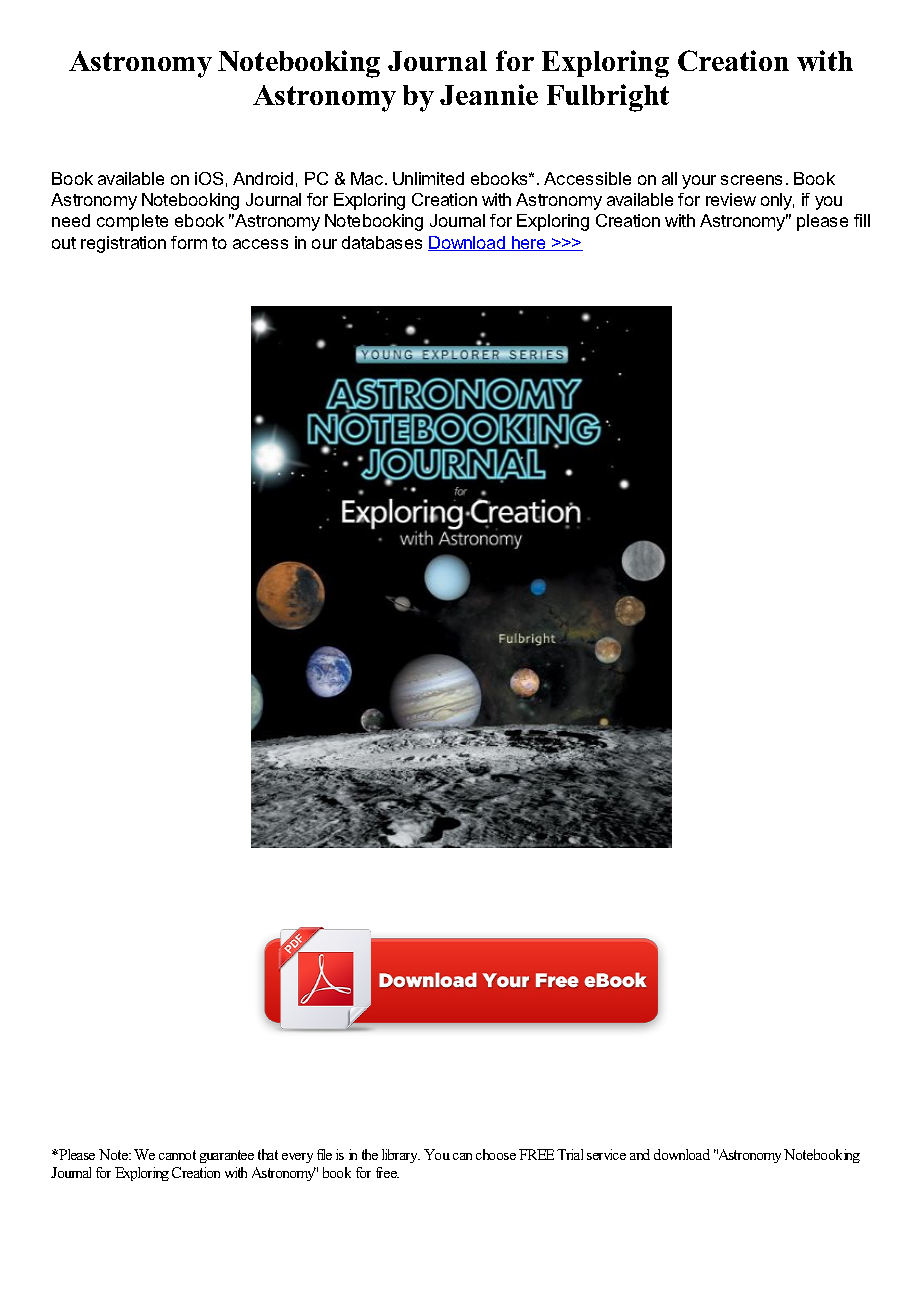 The width and height of the screenshot is (924, 1308). I want to click on review, so click(731, 199).
